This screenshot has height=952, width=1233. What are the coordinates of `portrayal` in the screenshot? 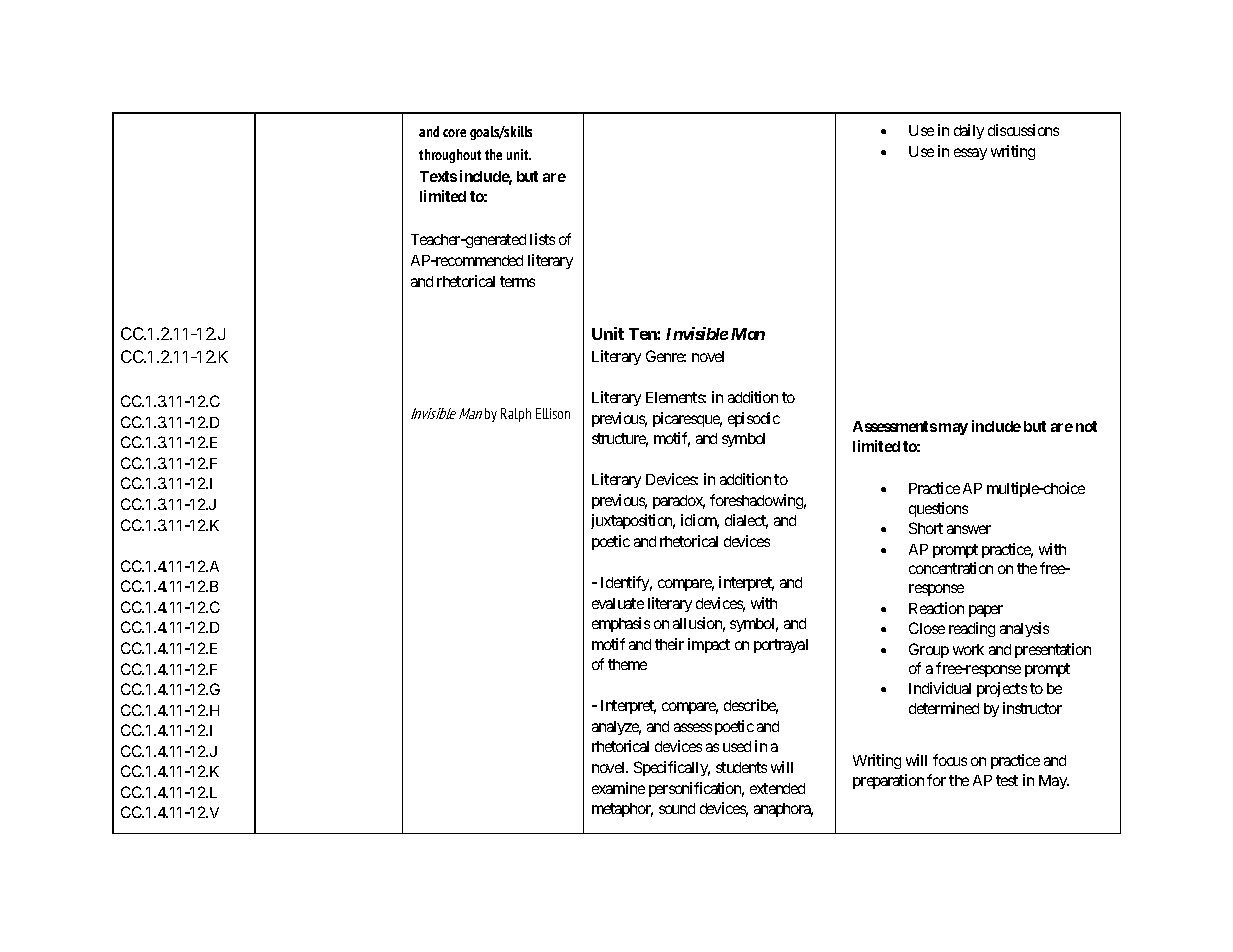 It's located at (781, 646).
